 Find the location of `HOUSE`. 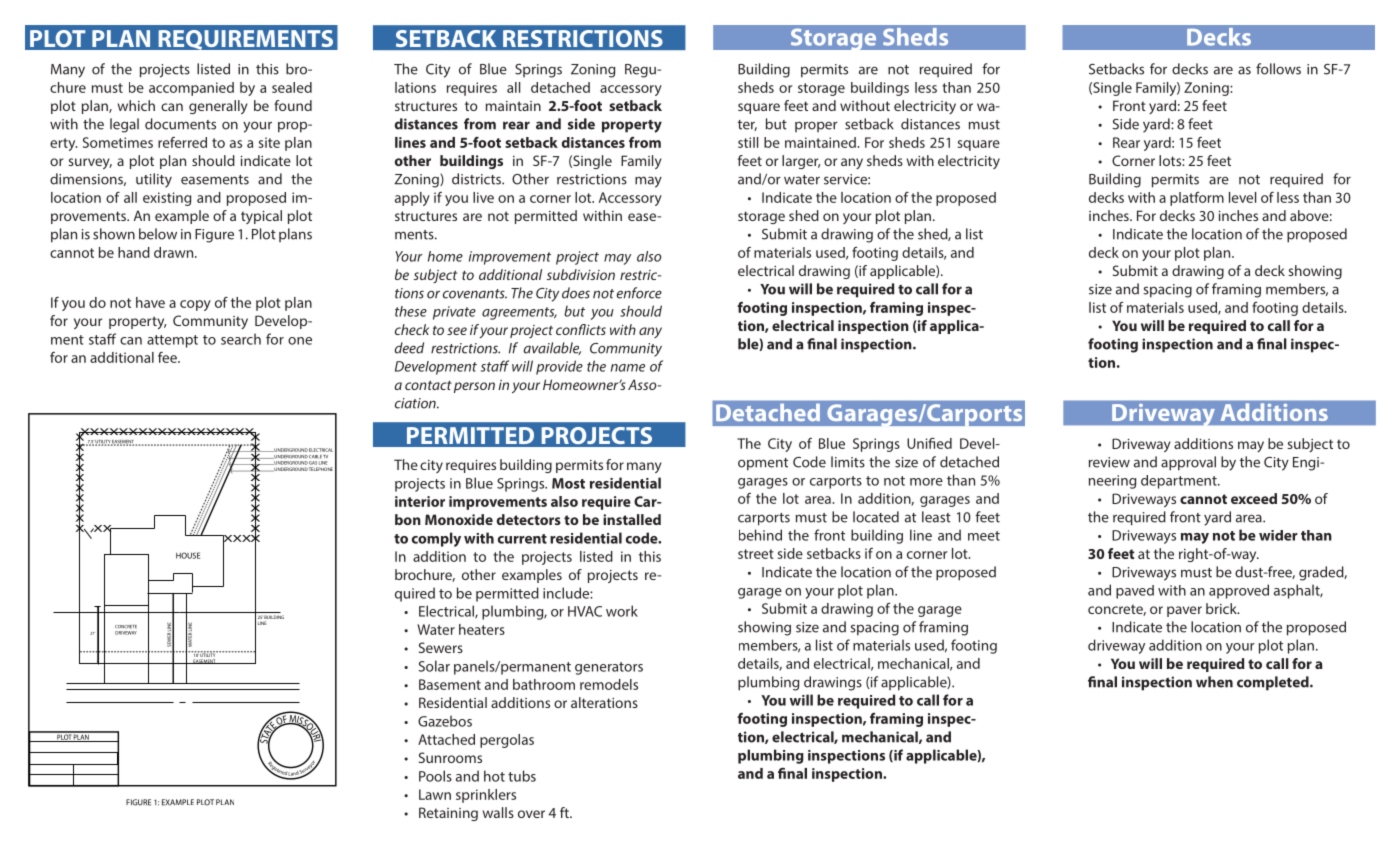

HOUSE is located at coordinates (188, 555).
